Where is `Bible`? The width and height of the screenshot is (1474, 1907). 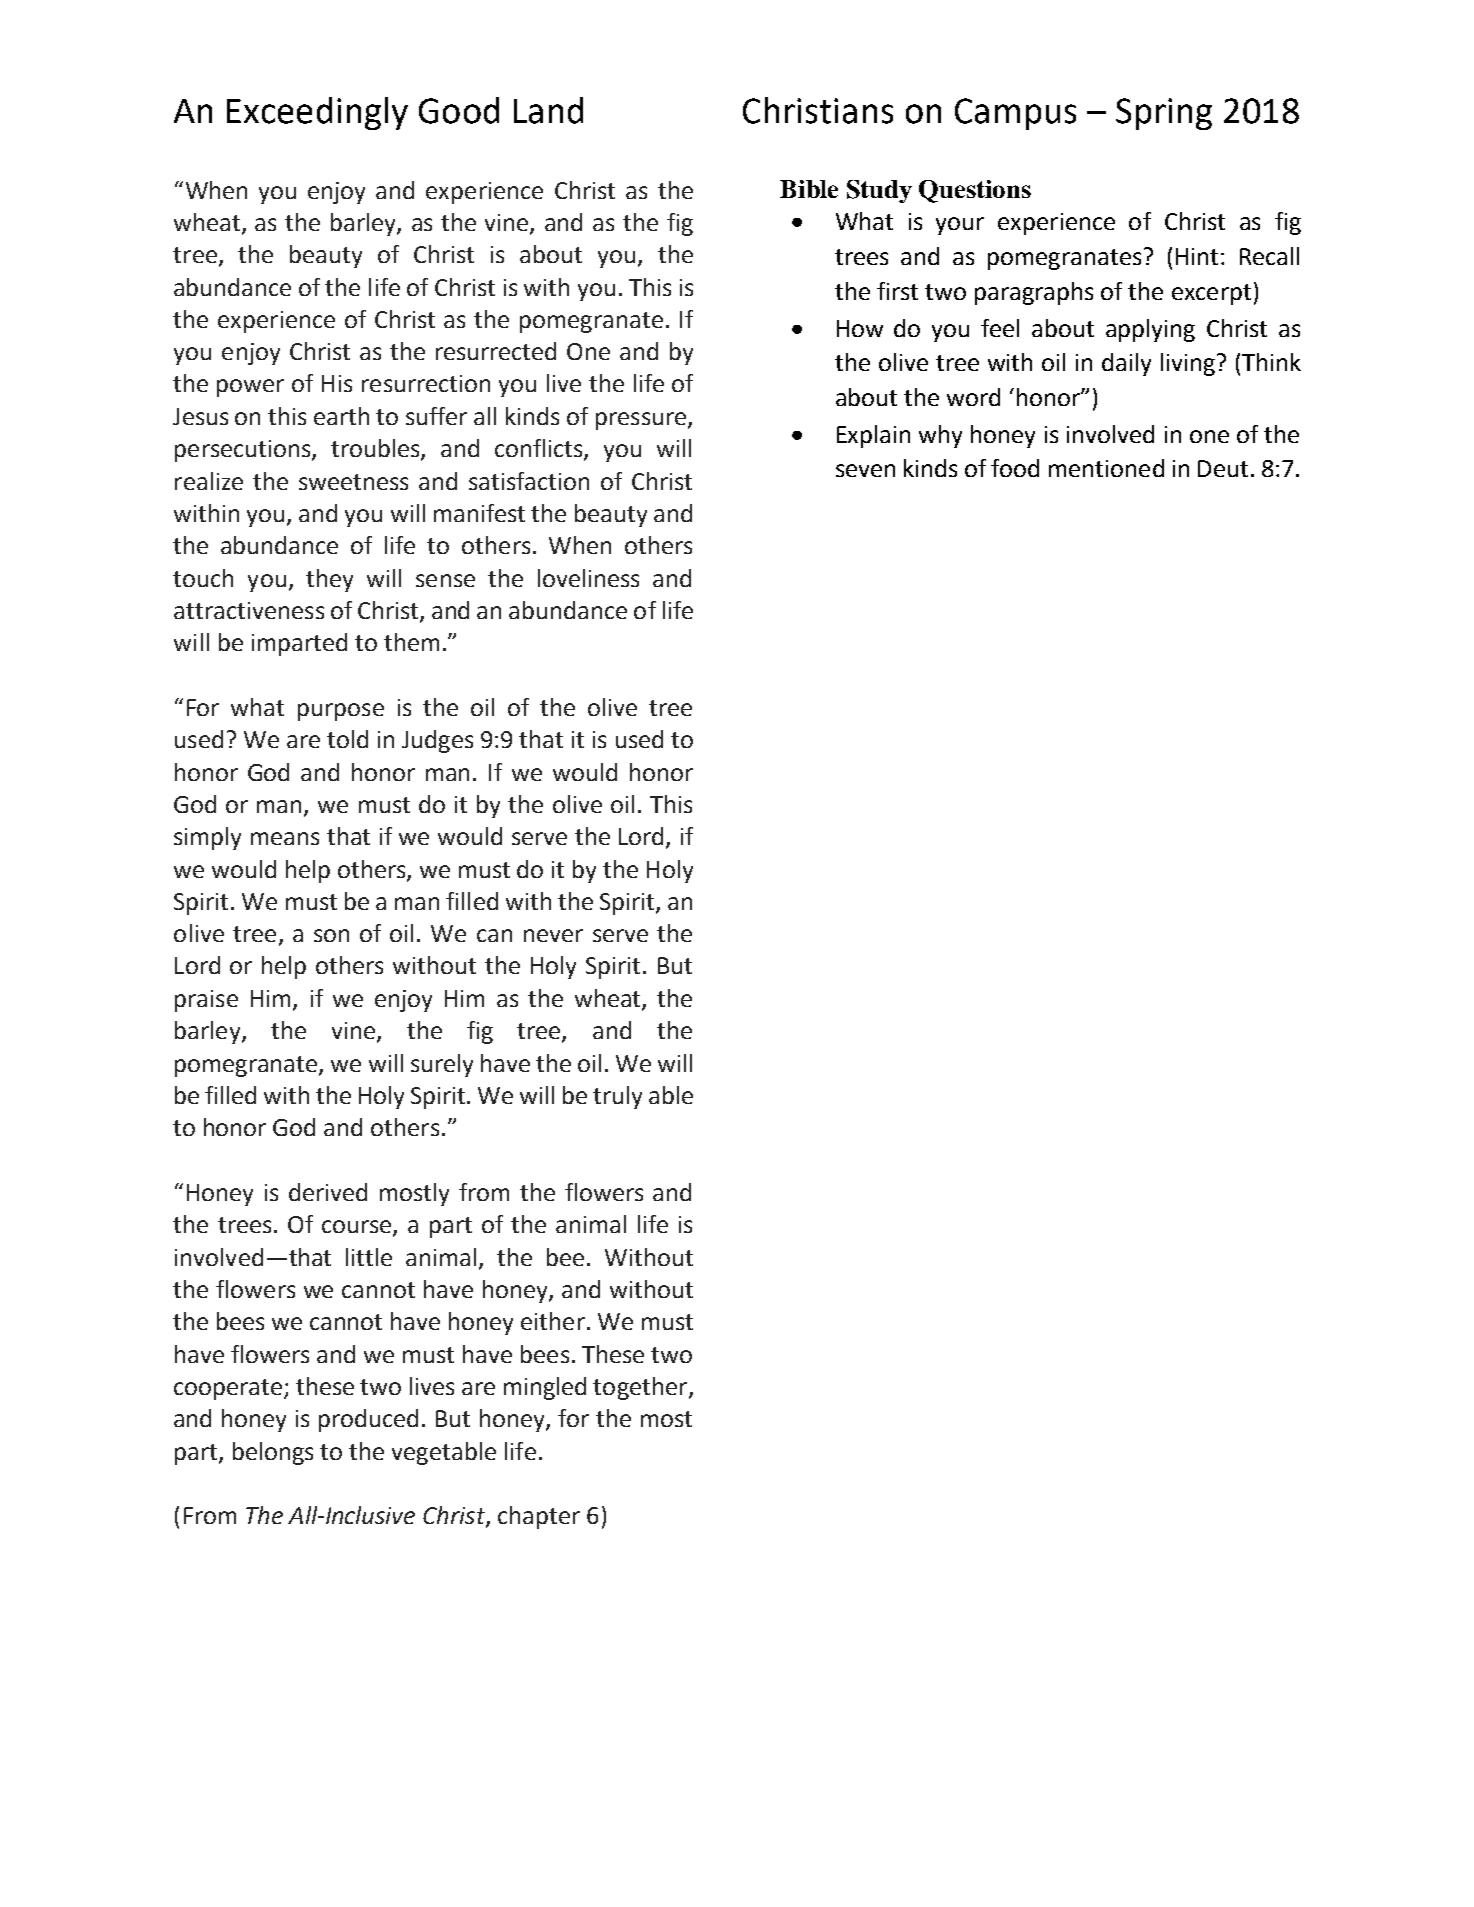
Bible is located at coordinates (809, 189).
